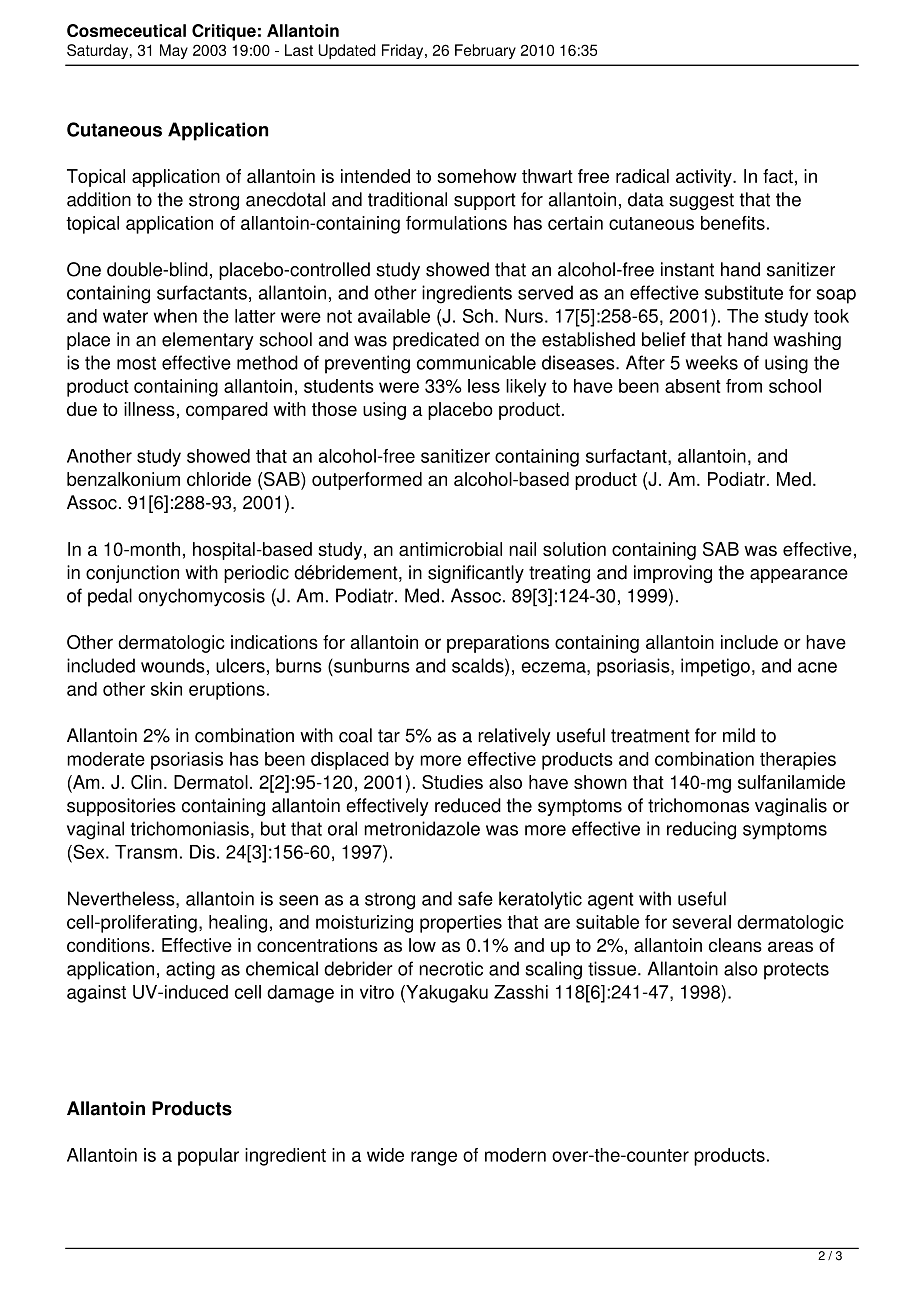 The width and height of the document is (924, 1308). What do you see at coordinates (479, 665) in the document?
I see `scalds` at bounding box center [479, 665].
